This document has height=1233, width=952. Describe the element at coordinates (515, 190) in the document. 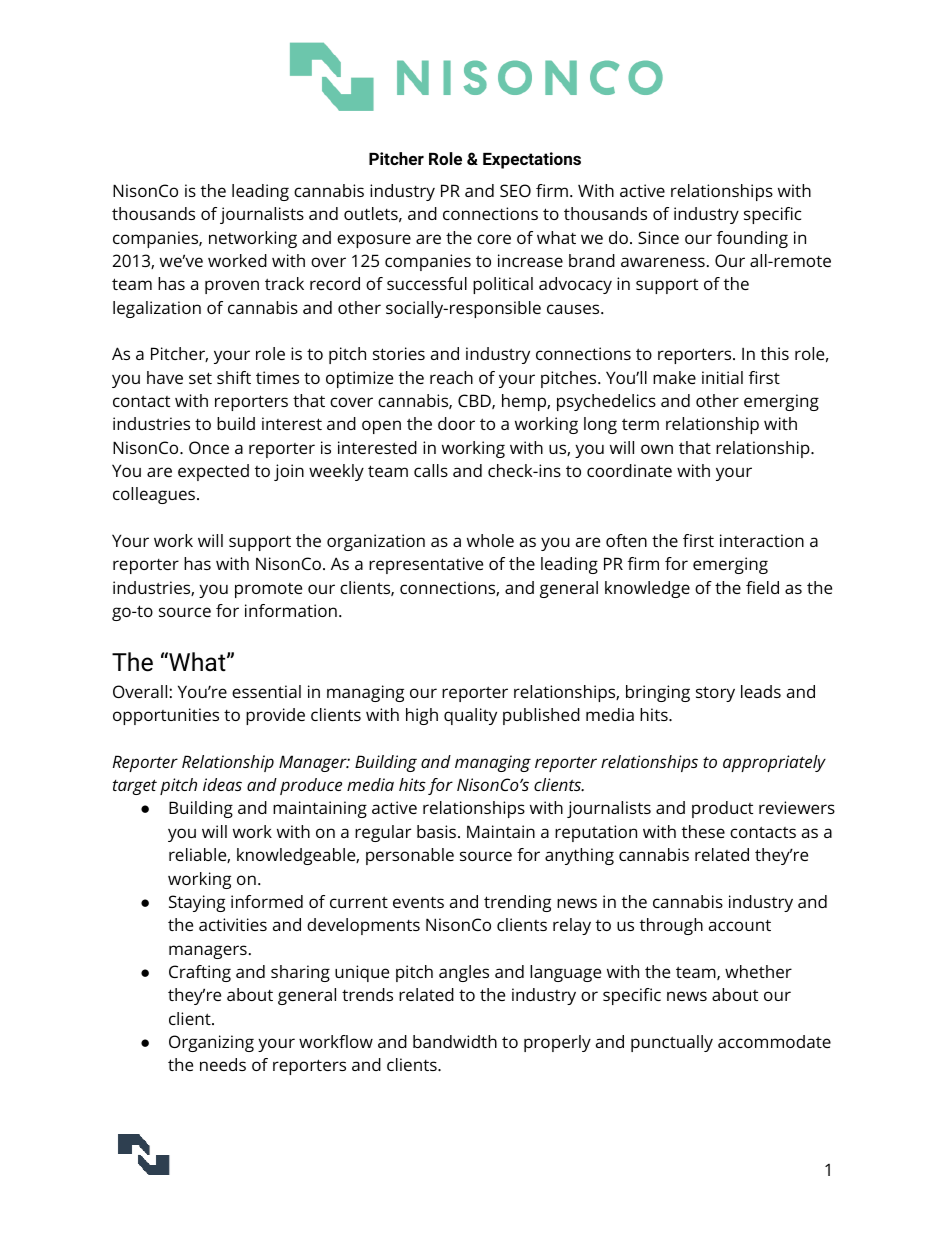

I see `SEO` at that location.
